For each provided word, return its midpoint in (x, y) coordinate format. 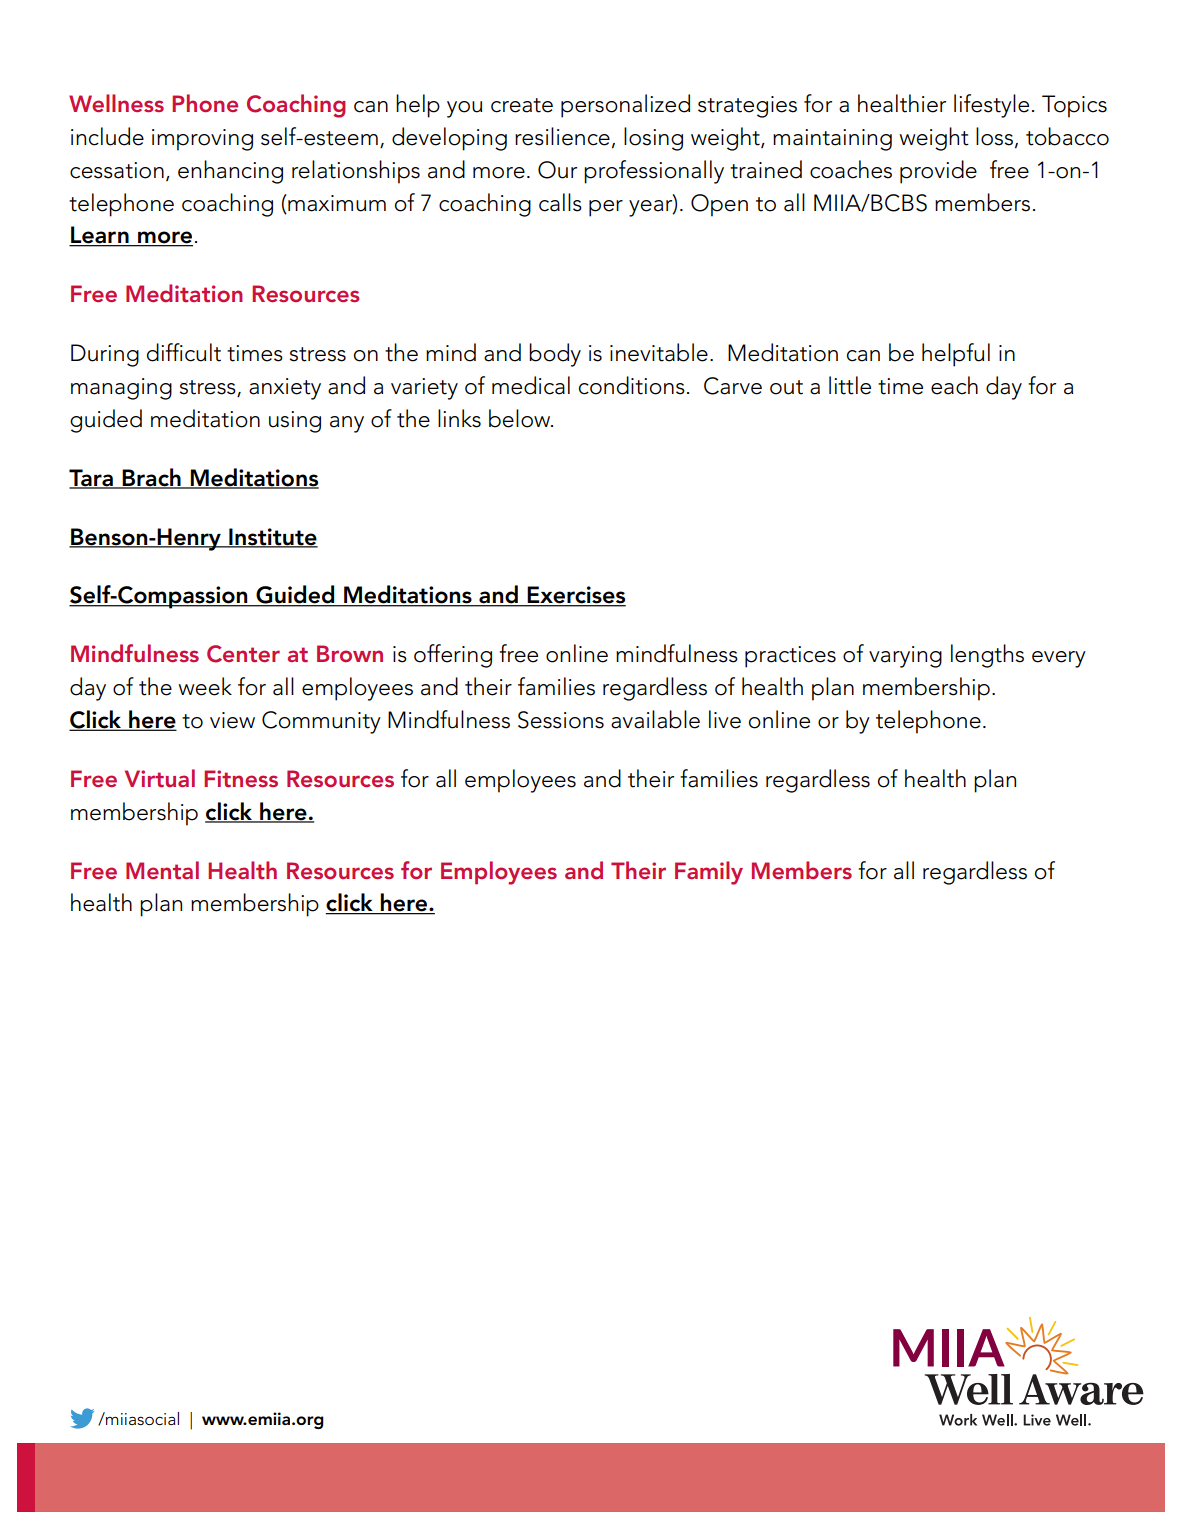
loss (994, 136)
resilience (562, 136)
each (954, 385)
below (521, 418)
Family (709, 873)
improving (202, 140)
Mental (162, 870)
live (725, 719)
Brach (152, 478)
